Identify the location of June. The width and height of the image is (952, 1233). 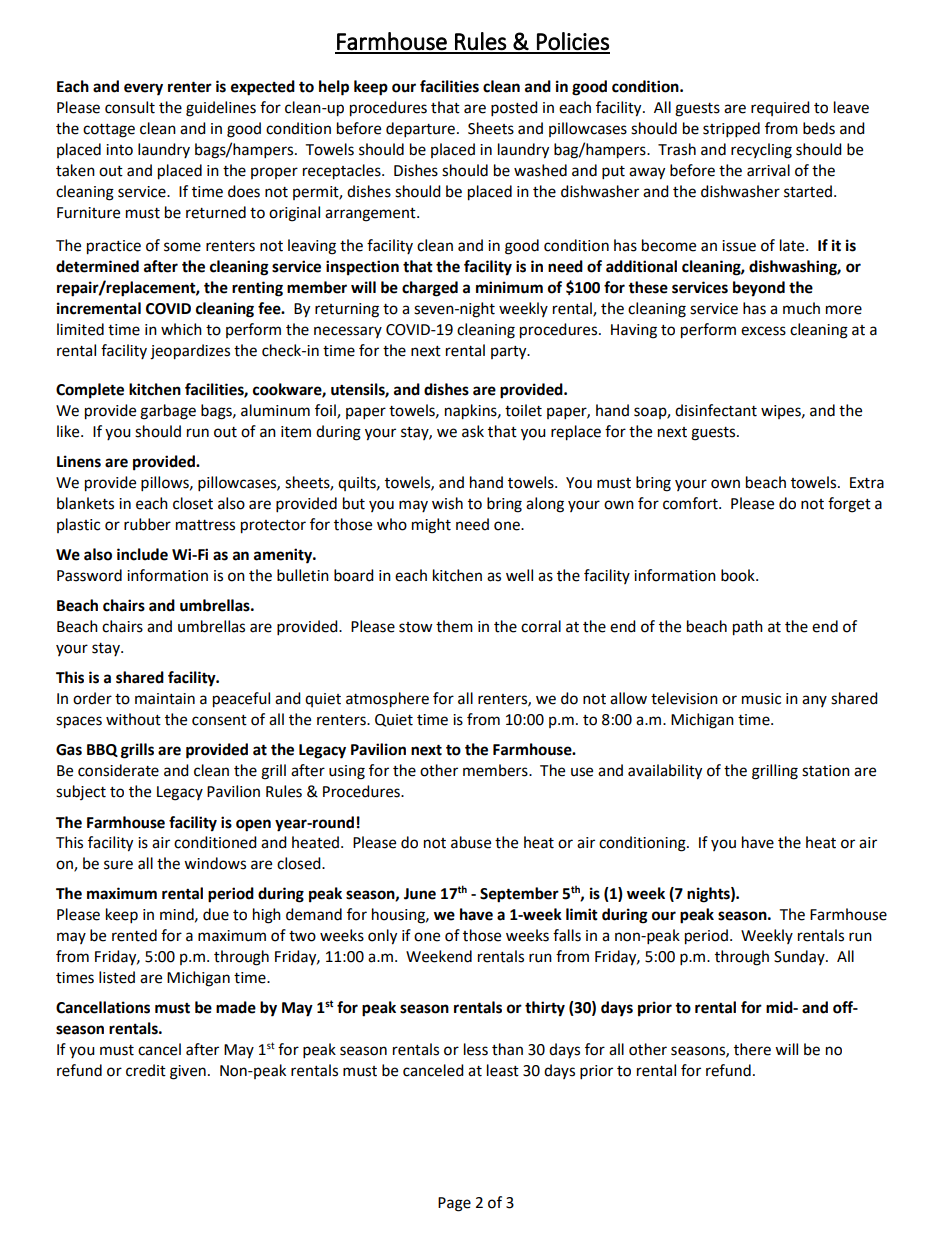
(420, 894).
